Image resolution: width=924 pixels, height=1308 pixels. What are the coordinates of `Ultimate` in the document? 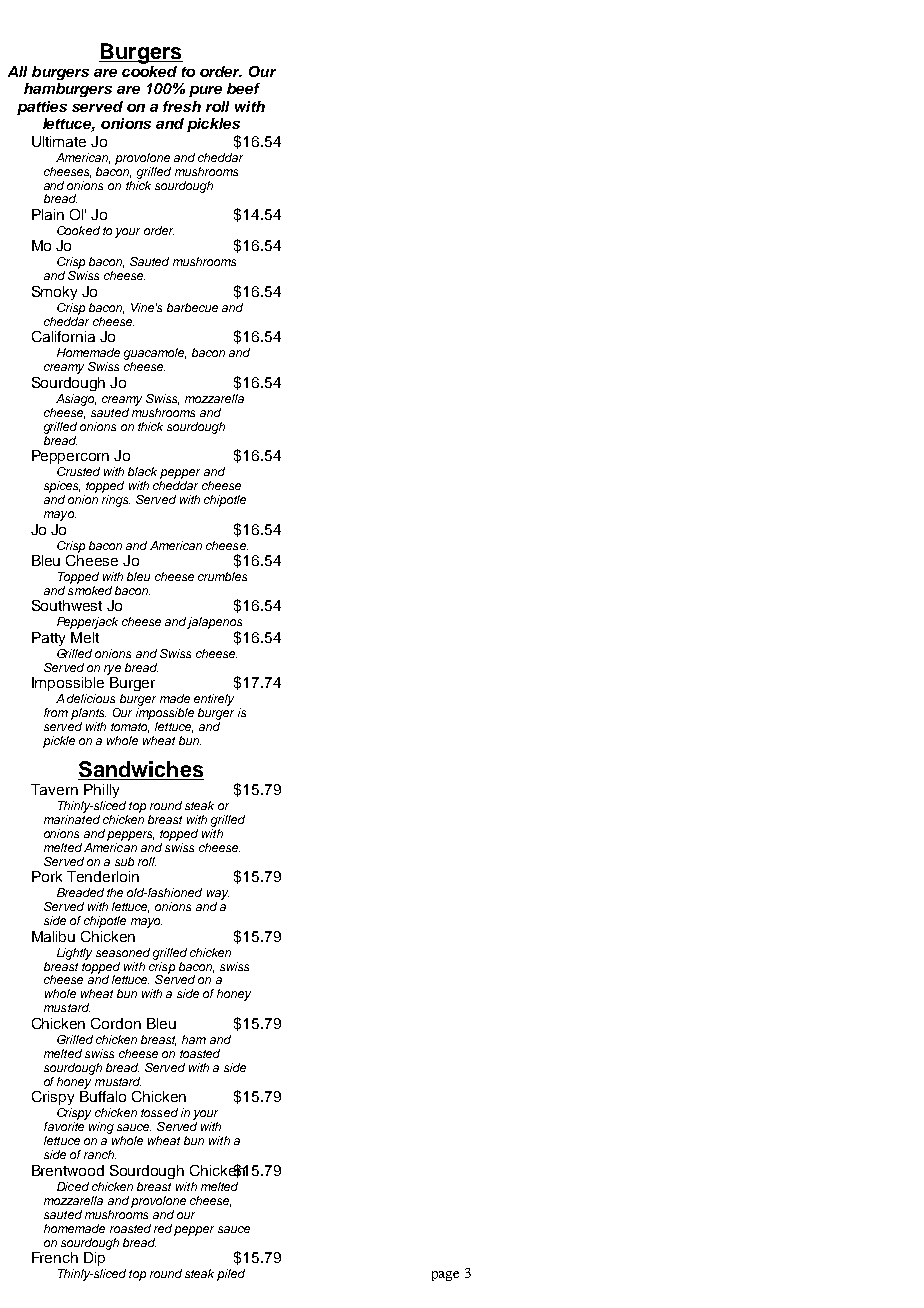 It's located at (59, 141).
